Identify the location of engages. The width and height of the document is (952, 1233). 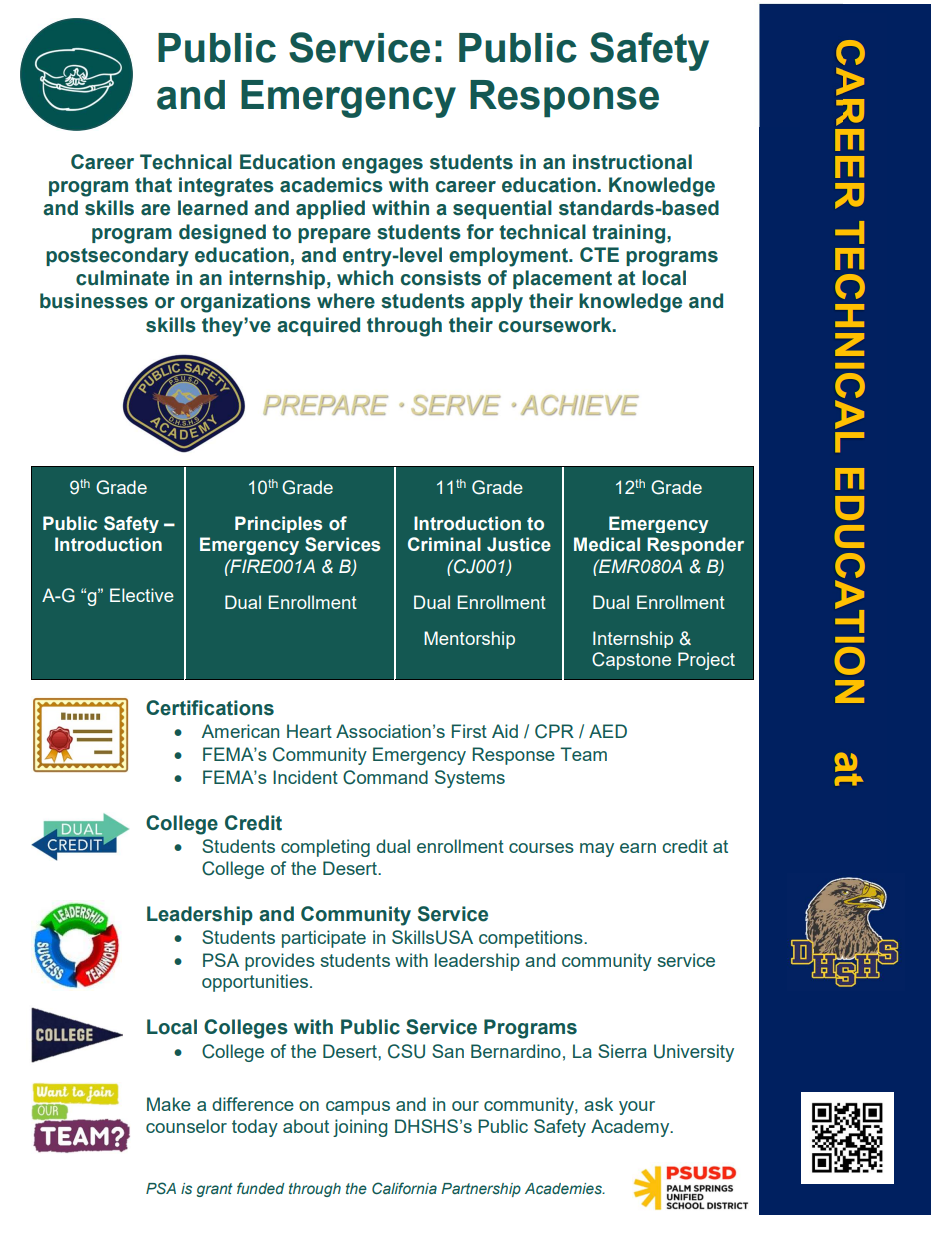
(382, 166).
